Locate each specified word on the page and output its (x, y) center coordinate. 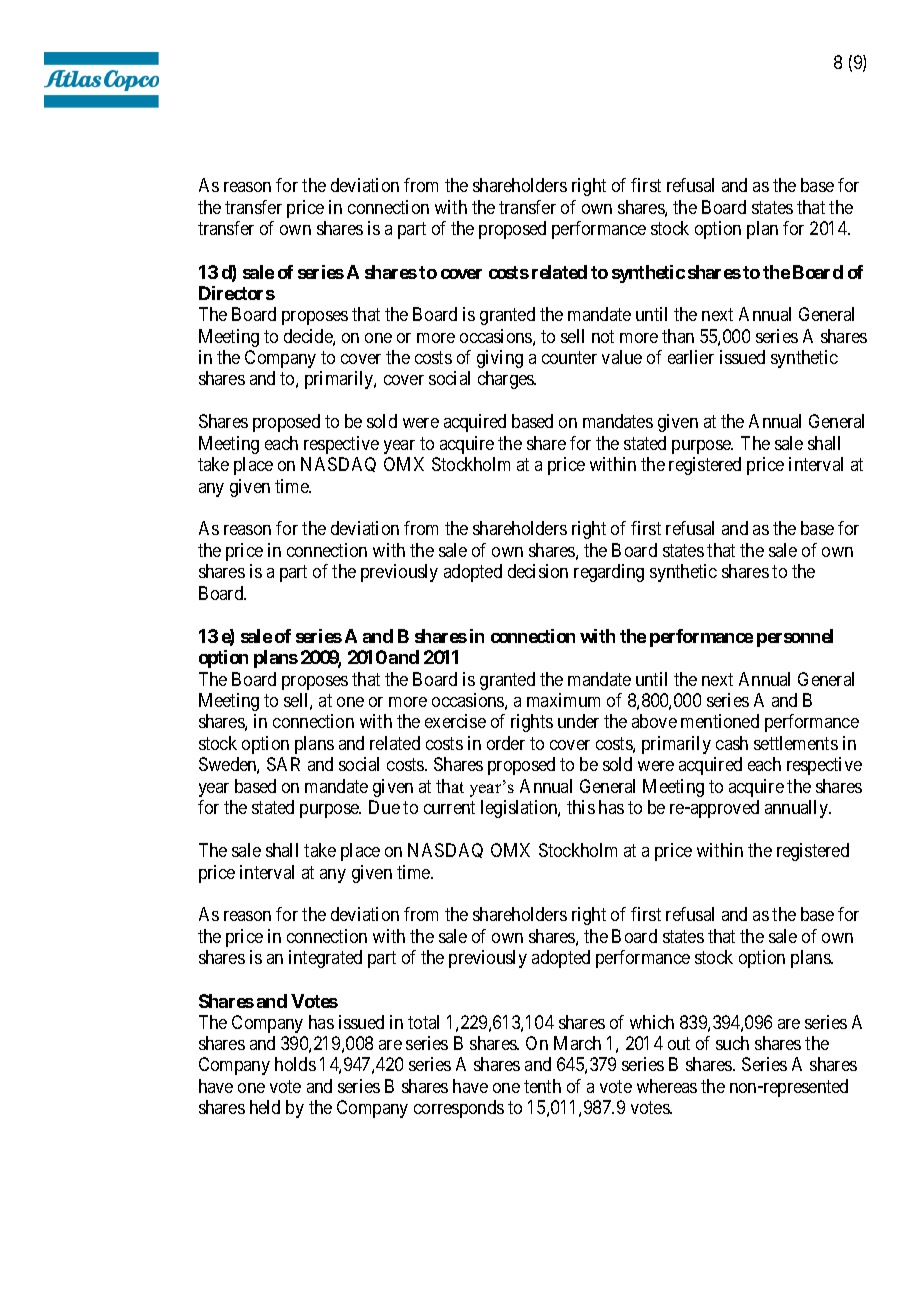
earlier (691, 357)
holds (295, 1064)
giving (500, 359)
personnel (795, 638)
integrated (325, 959)
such (732, 1043)
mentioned (720, 721)
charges (507, 380)
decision (538, 571)
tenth (542, 1086)
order (506, 743)
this (581, 807)
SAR (283, 764)
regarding (609, 573)
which (652, 1022)
